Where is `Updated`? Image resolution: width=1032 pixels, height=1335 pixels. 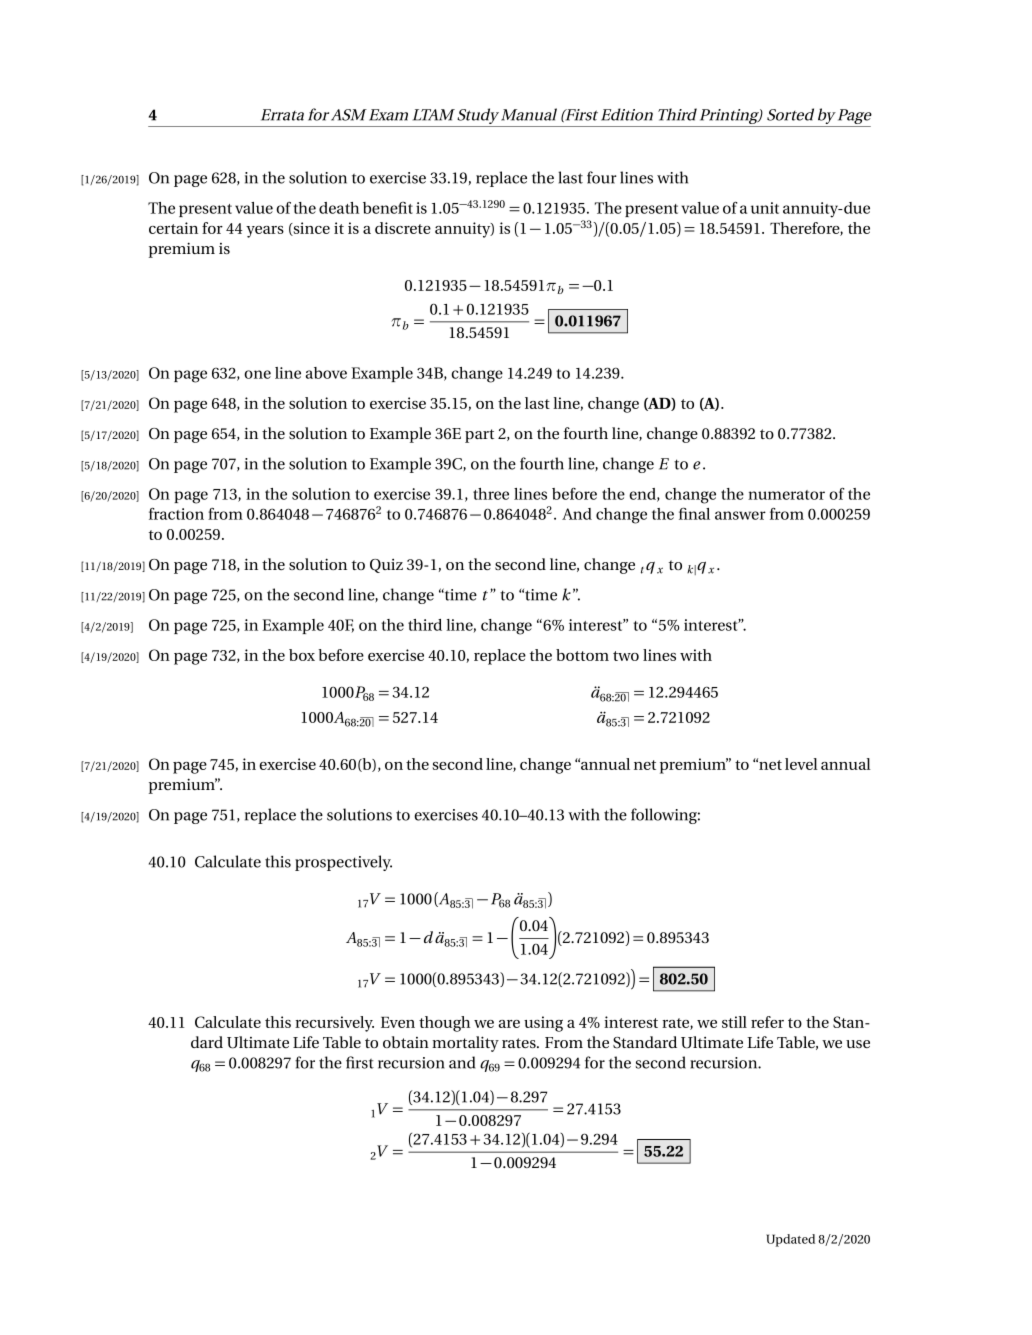
Updated is located at coordinates (790, 1240).
